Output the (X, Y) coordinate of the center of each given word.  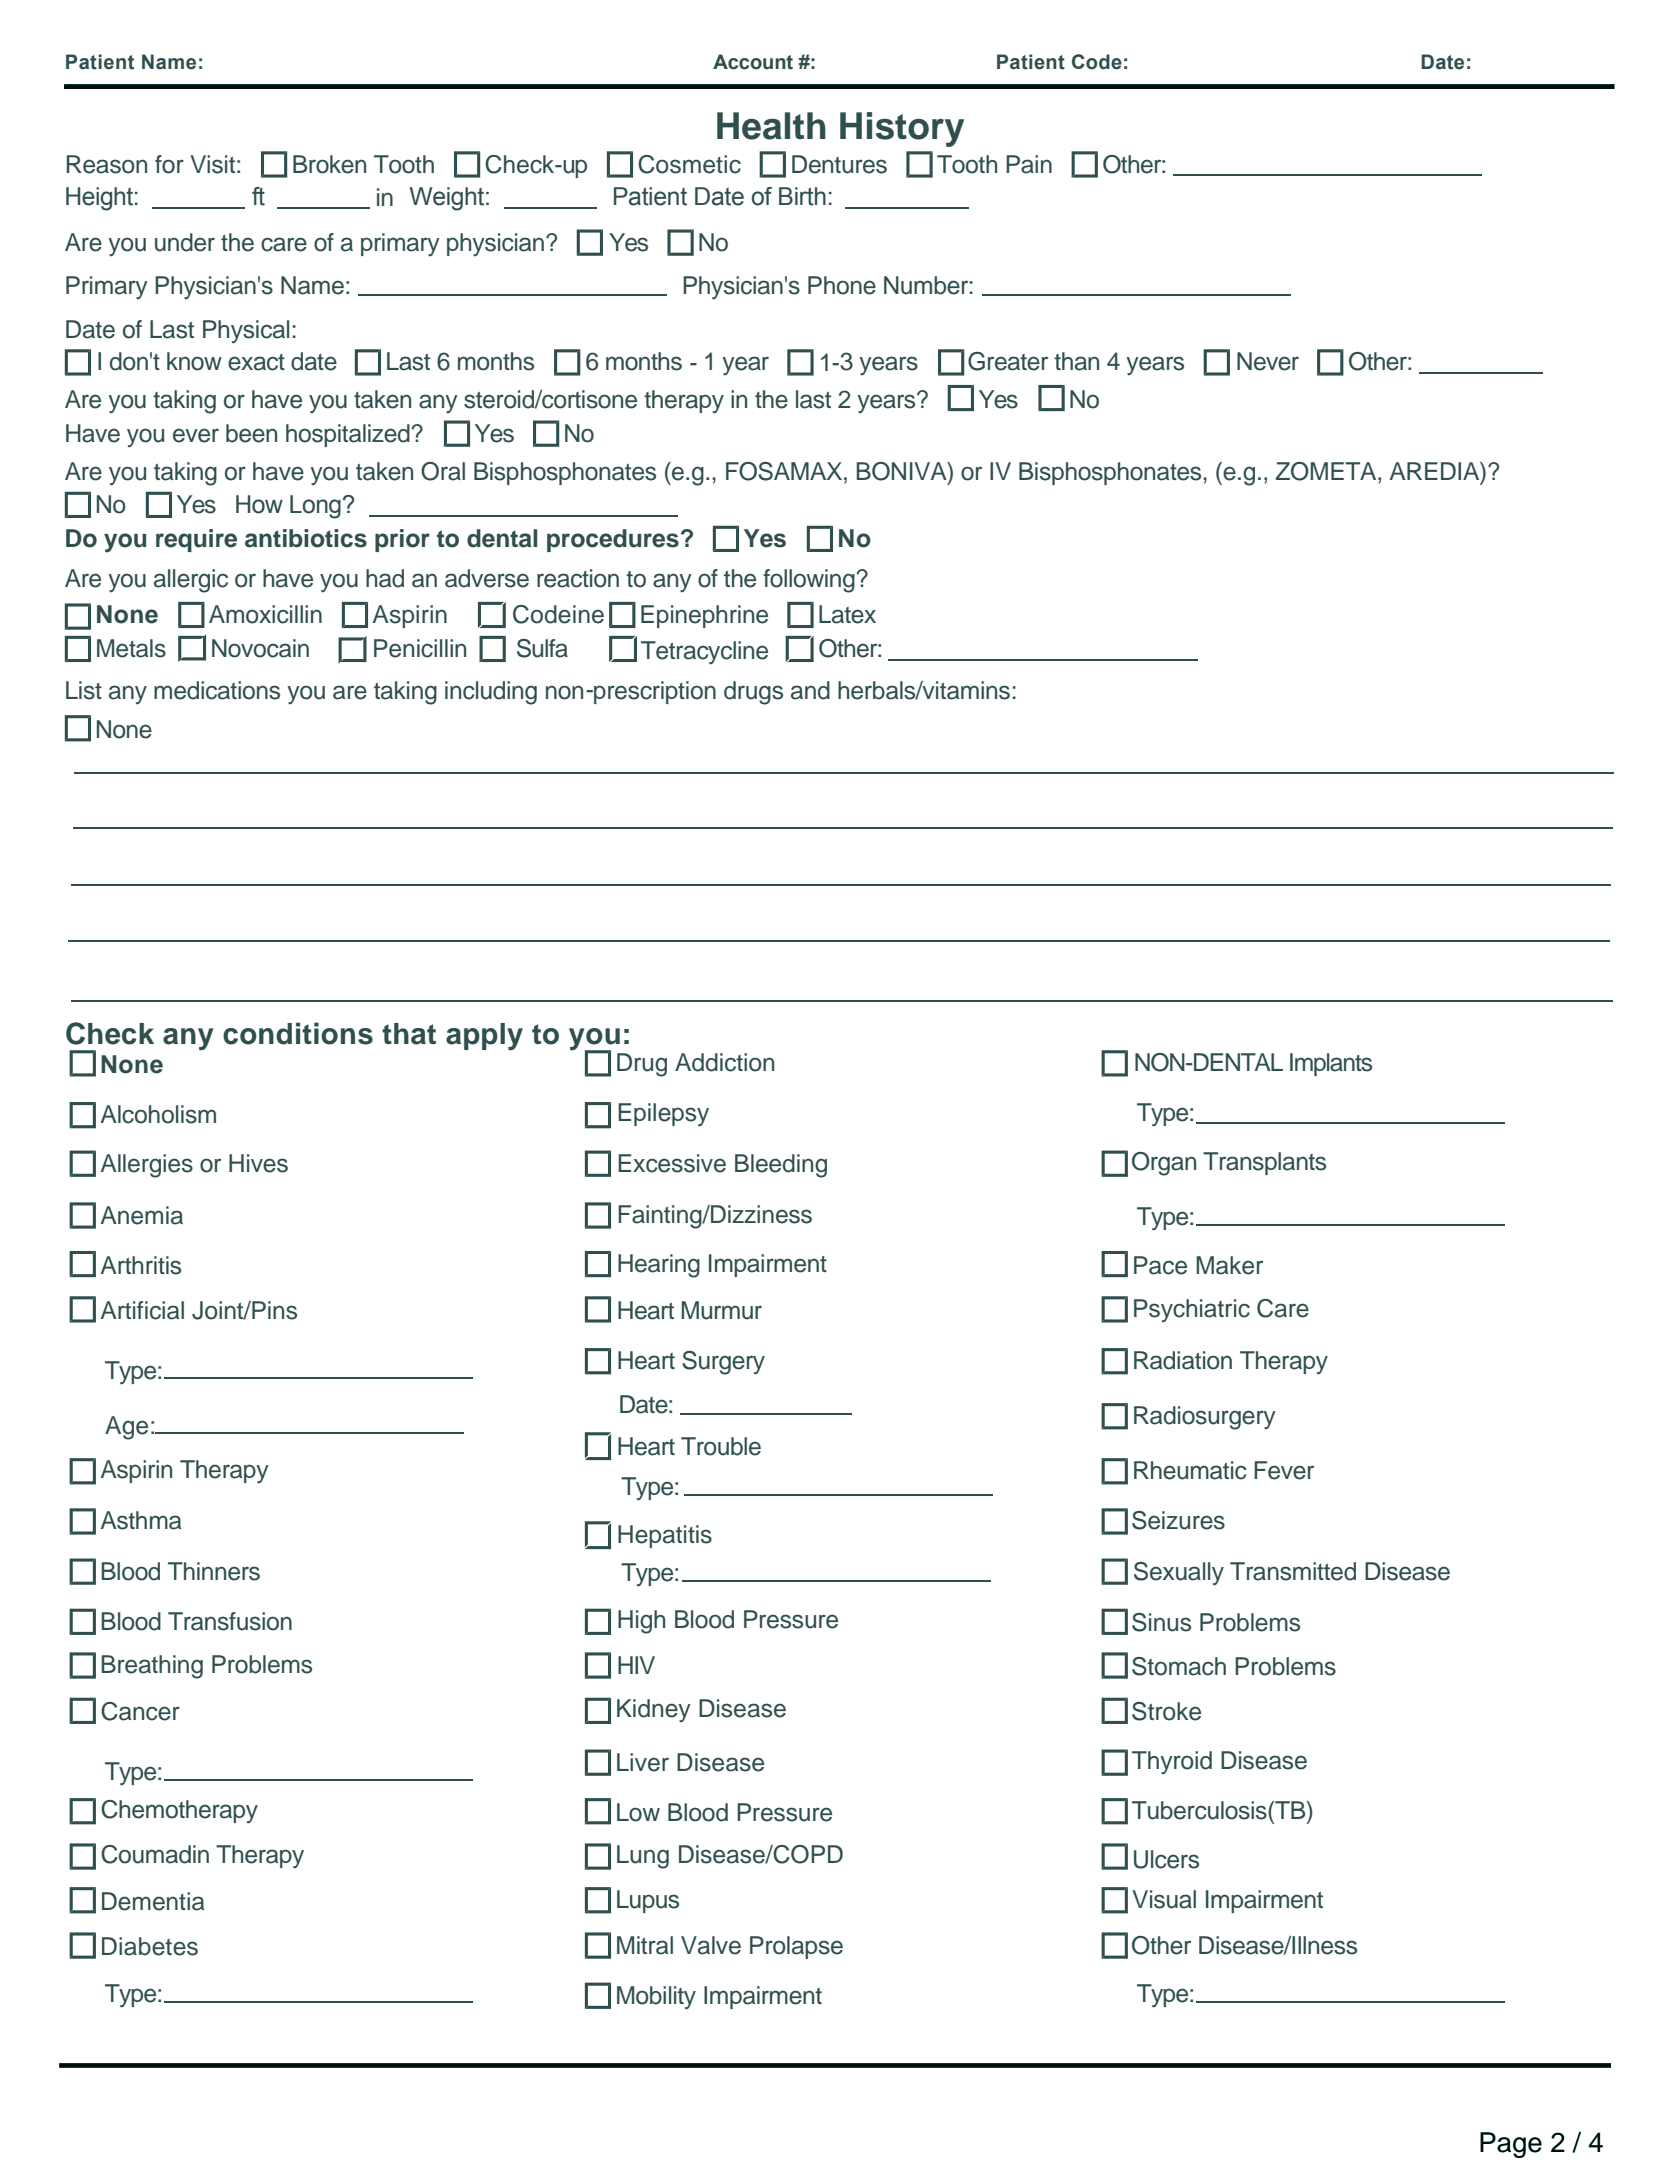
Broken (329, 164)
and (810, 690)
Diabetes (150, 1946)
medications (217, 690)
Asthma (141, 1520)
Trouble (721, 1446)
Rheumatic (1190, 1470)
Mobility (656, 1998)
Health (771, 126)
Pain (1029, 164)
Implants (1331, 1064)
